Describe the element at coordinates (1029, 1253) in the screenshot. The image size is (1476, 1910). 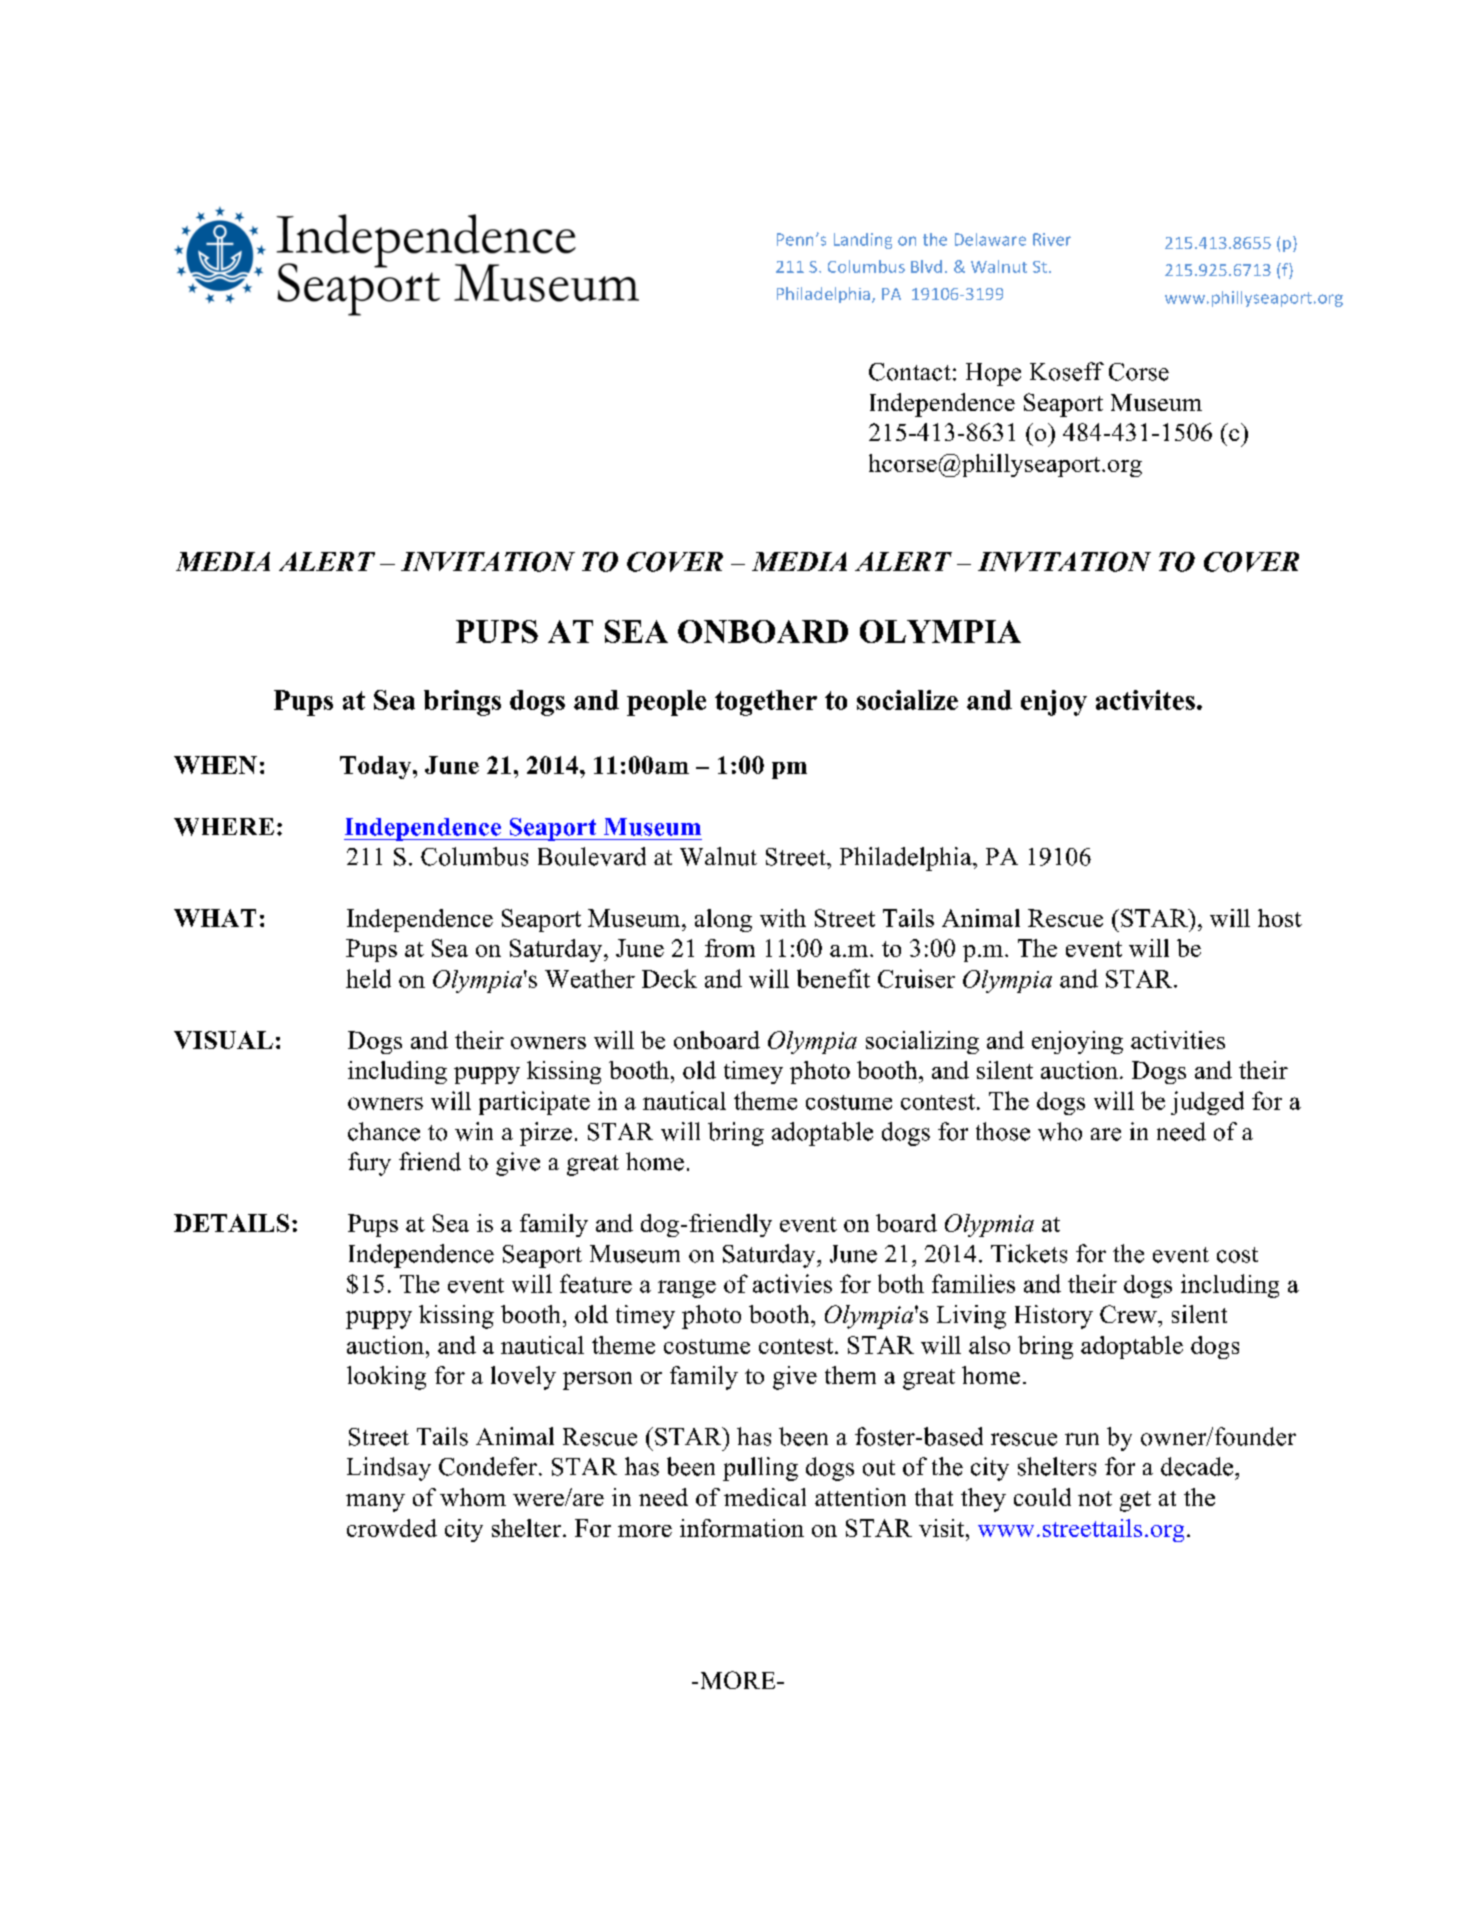
I see `Tickets` at that location.
